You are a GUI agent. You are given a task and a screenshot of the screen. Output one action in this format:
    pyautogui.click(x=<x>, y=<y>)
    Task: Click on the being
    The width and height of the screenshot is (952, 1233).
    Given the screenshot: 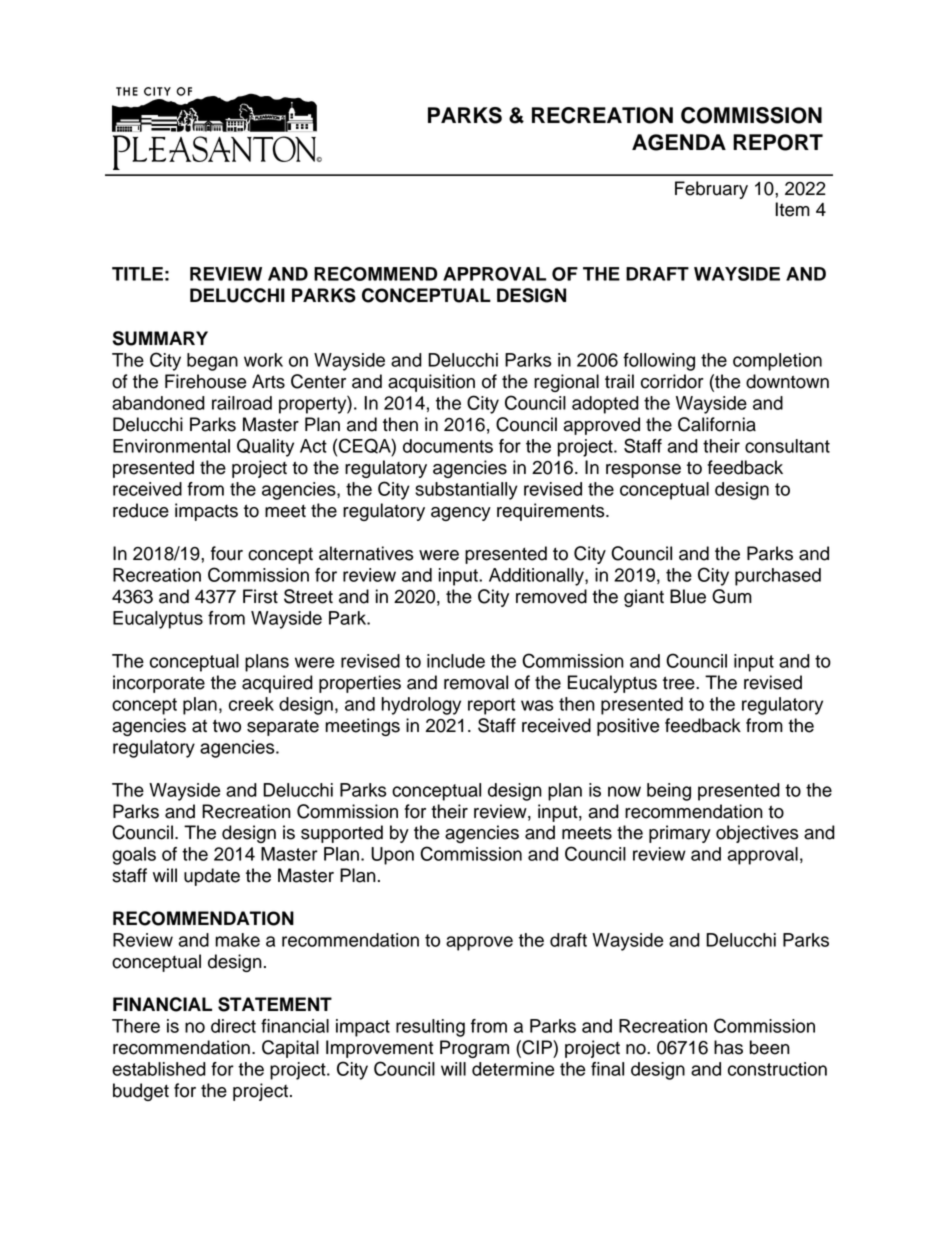 What is the action you would take?
    pyautogui.click(x=669, y=792)
